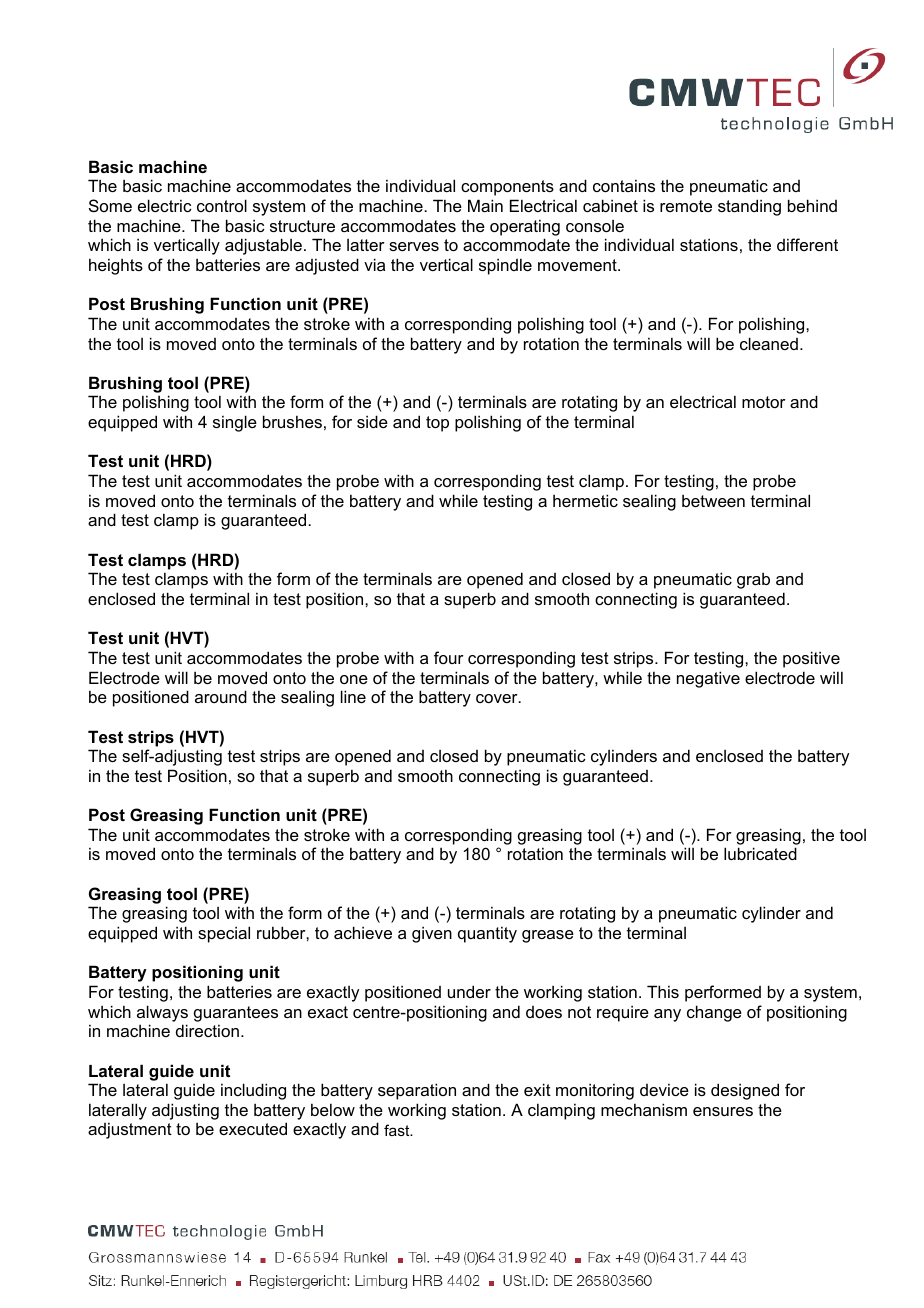  I want to click on ensures, so click(723, 1111).
